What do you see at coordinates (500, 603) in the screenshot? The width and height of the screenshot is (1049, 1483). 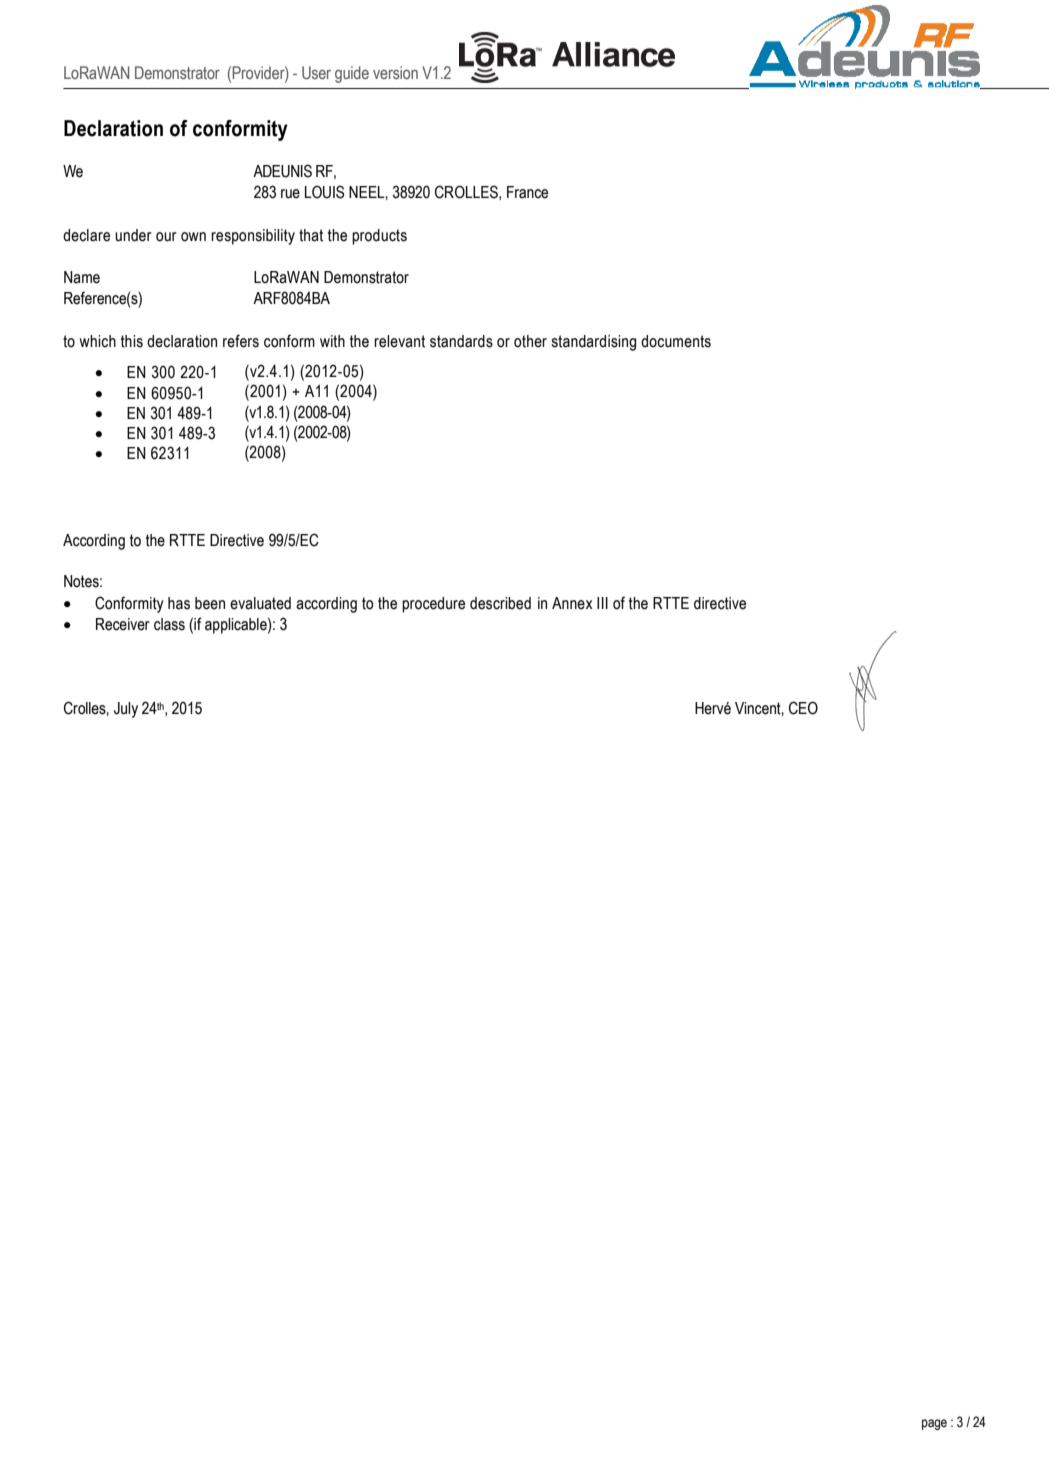 I see `described` at bounding box center [500, 603].
